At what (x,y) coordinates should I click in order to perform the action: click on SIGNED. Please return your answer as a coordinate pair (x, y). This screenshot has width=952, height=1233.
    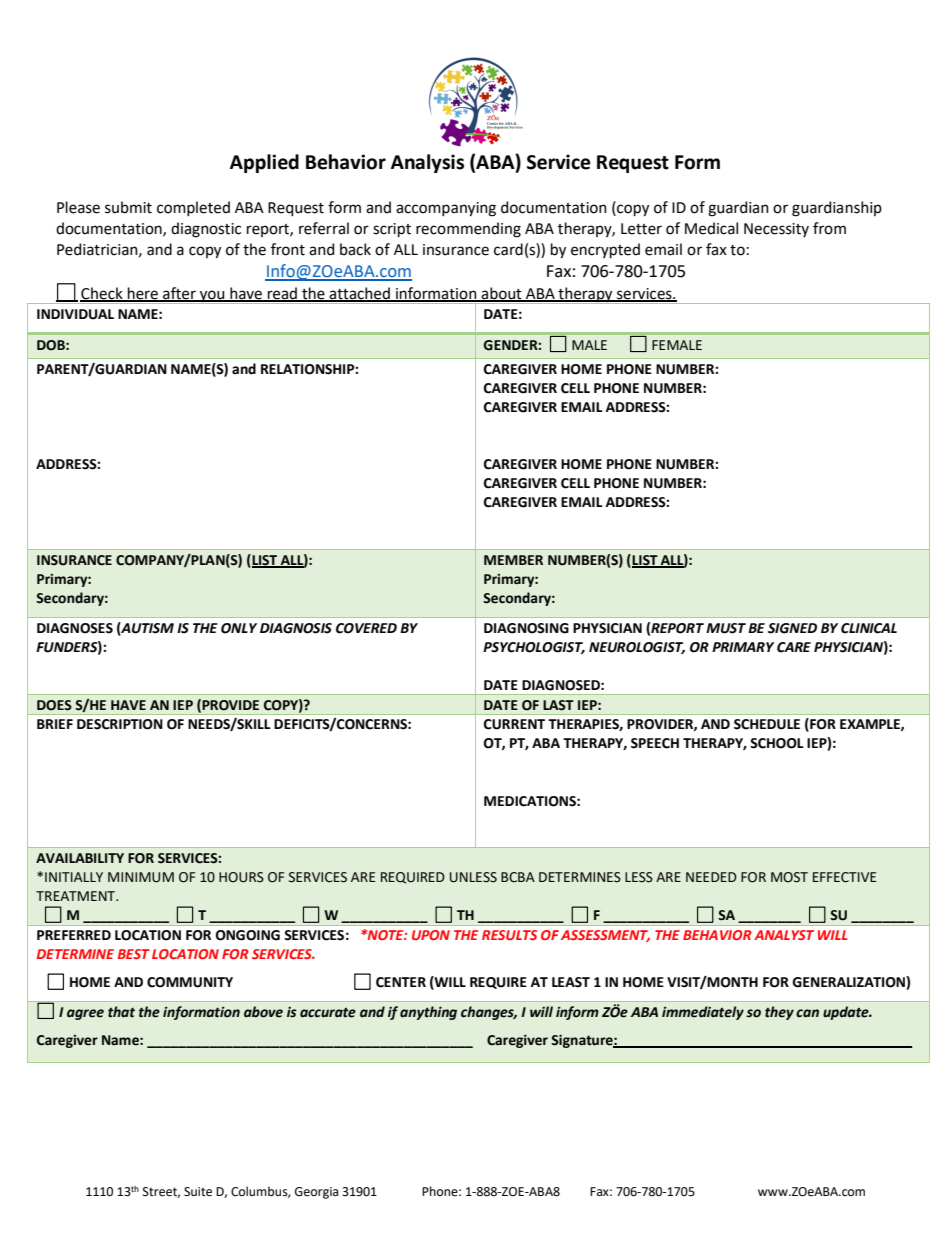
    Looking at the image, I should click on (792, 628).
